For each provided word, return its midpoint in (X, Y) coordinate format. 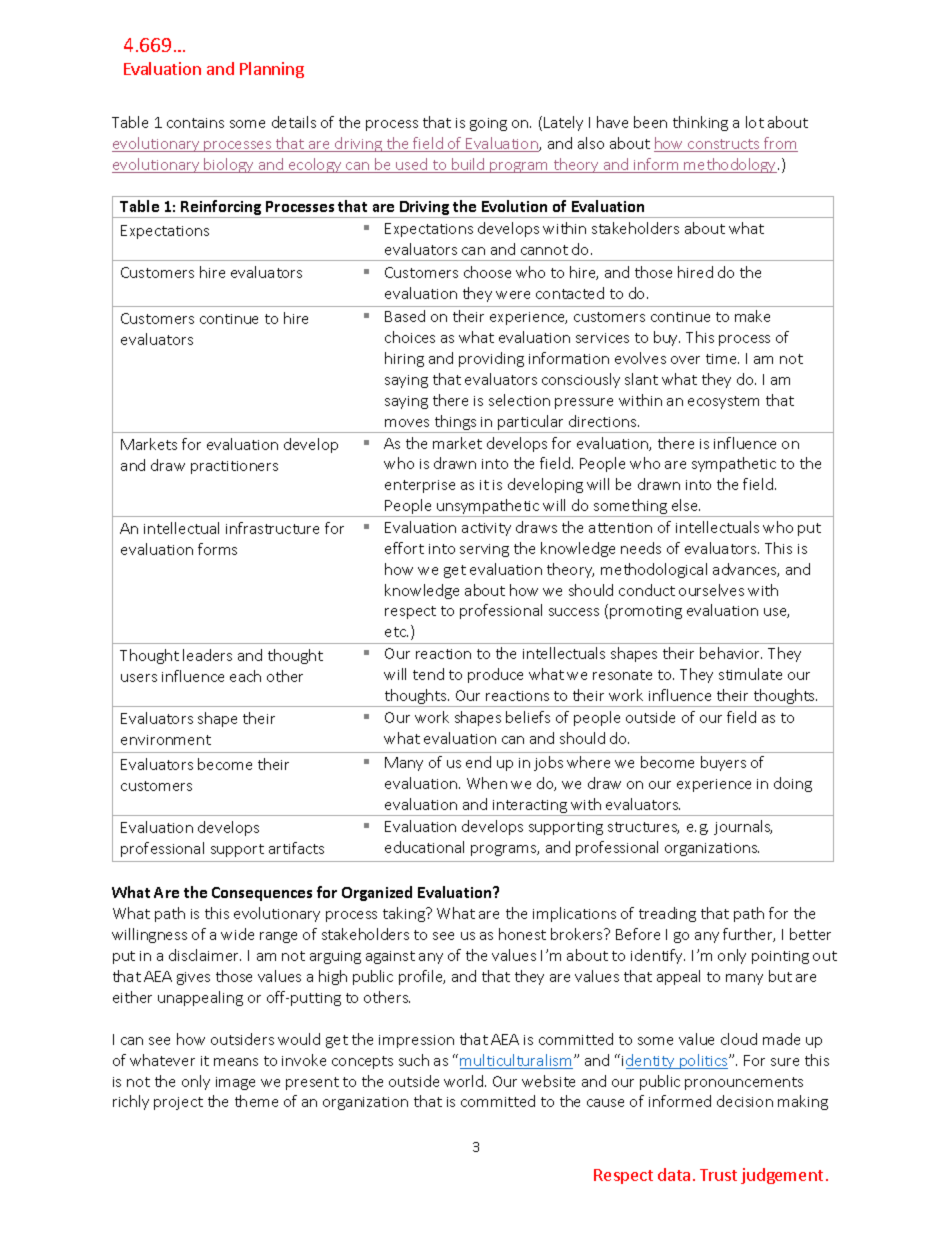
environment (166, 740)
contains (195, 123)
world (465, 1081)
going (488, 124)
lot (755, 122)
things (455, 424)
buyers (723, 763)
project (178, 1103)
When (487, 783)
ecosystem (723, 402)
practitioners (234, 467)
